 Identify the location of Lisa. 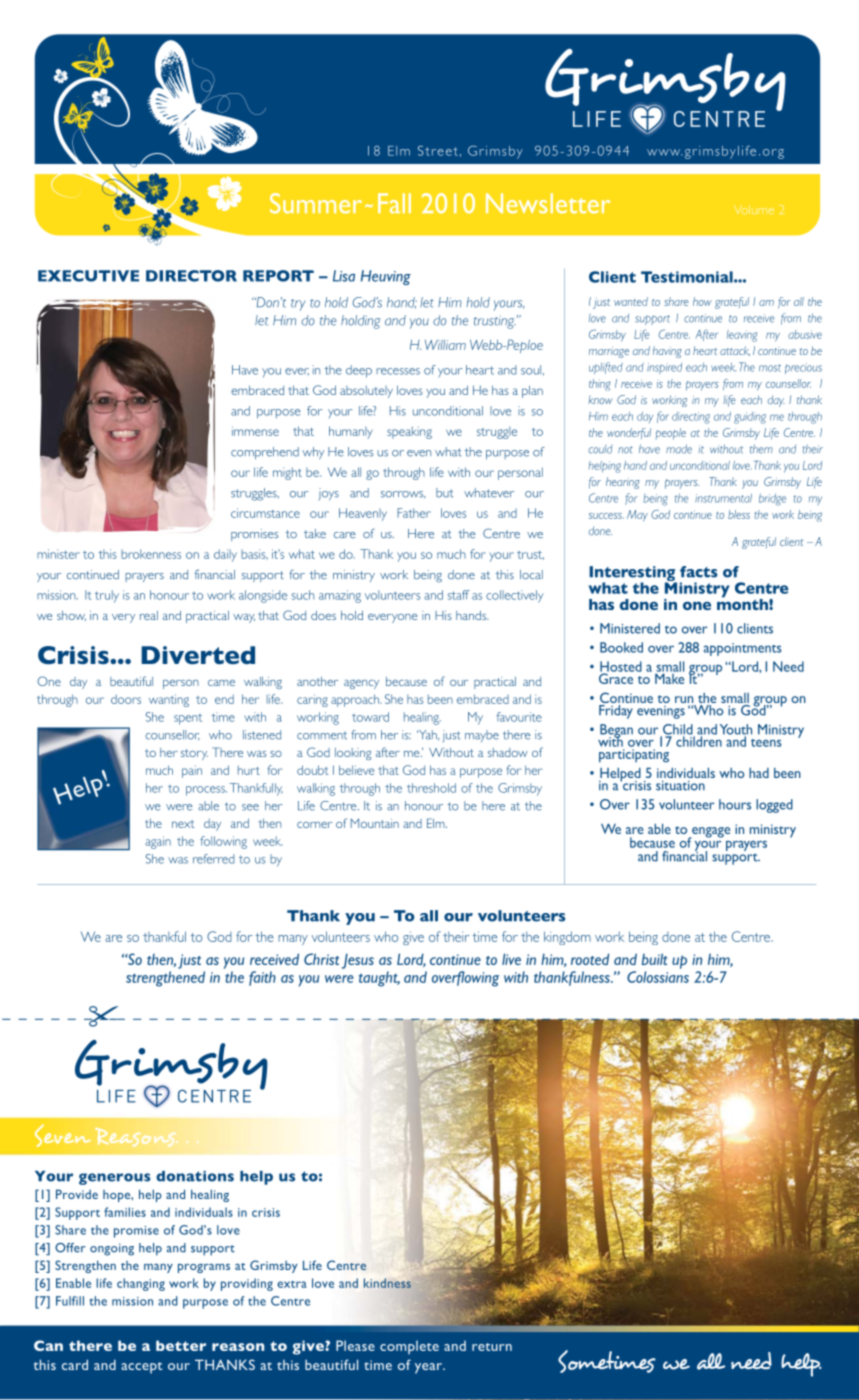
(344, 276).
